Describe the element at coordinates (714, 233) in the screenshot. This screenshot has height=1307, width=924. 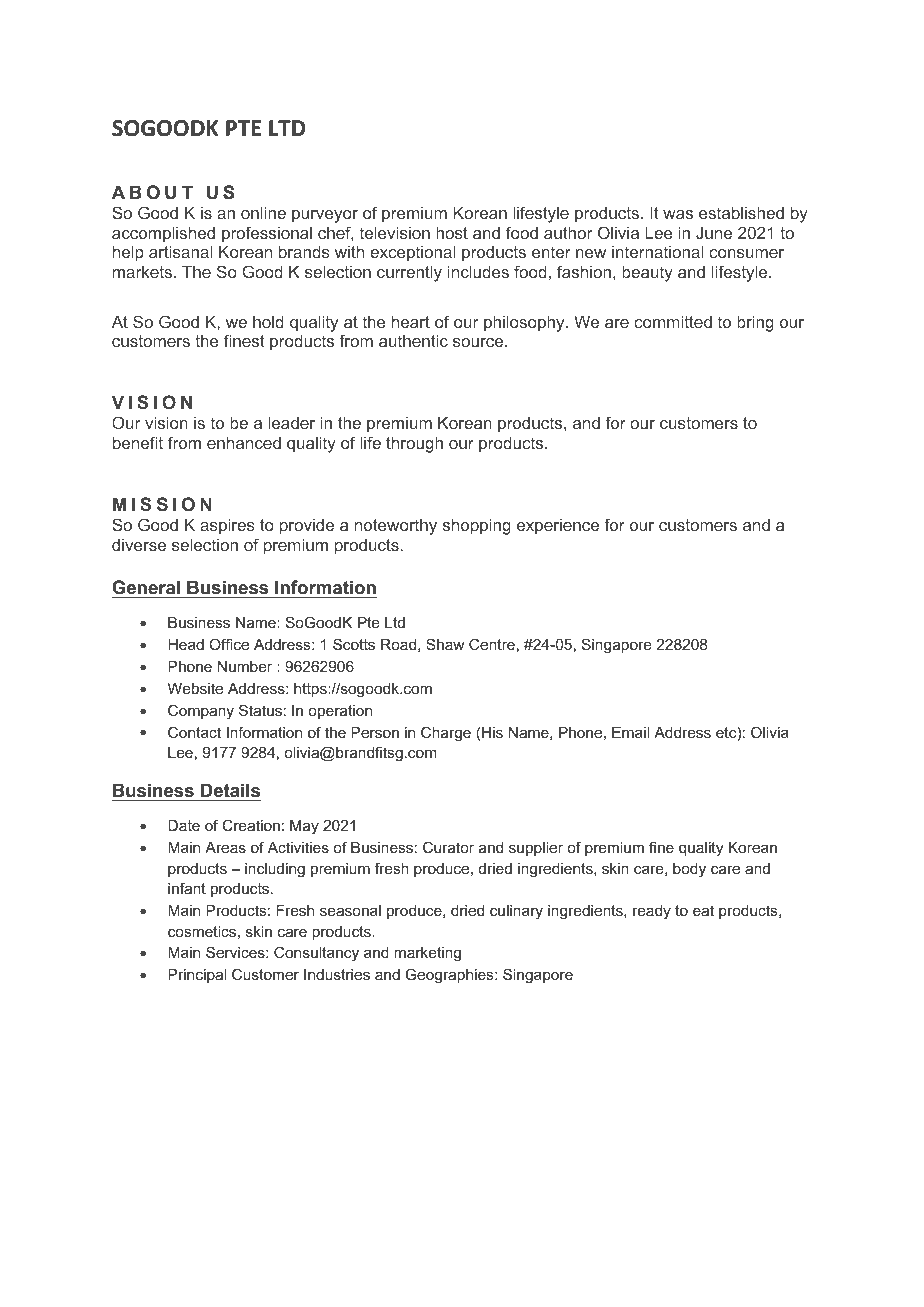
I see `June` at that location.
